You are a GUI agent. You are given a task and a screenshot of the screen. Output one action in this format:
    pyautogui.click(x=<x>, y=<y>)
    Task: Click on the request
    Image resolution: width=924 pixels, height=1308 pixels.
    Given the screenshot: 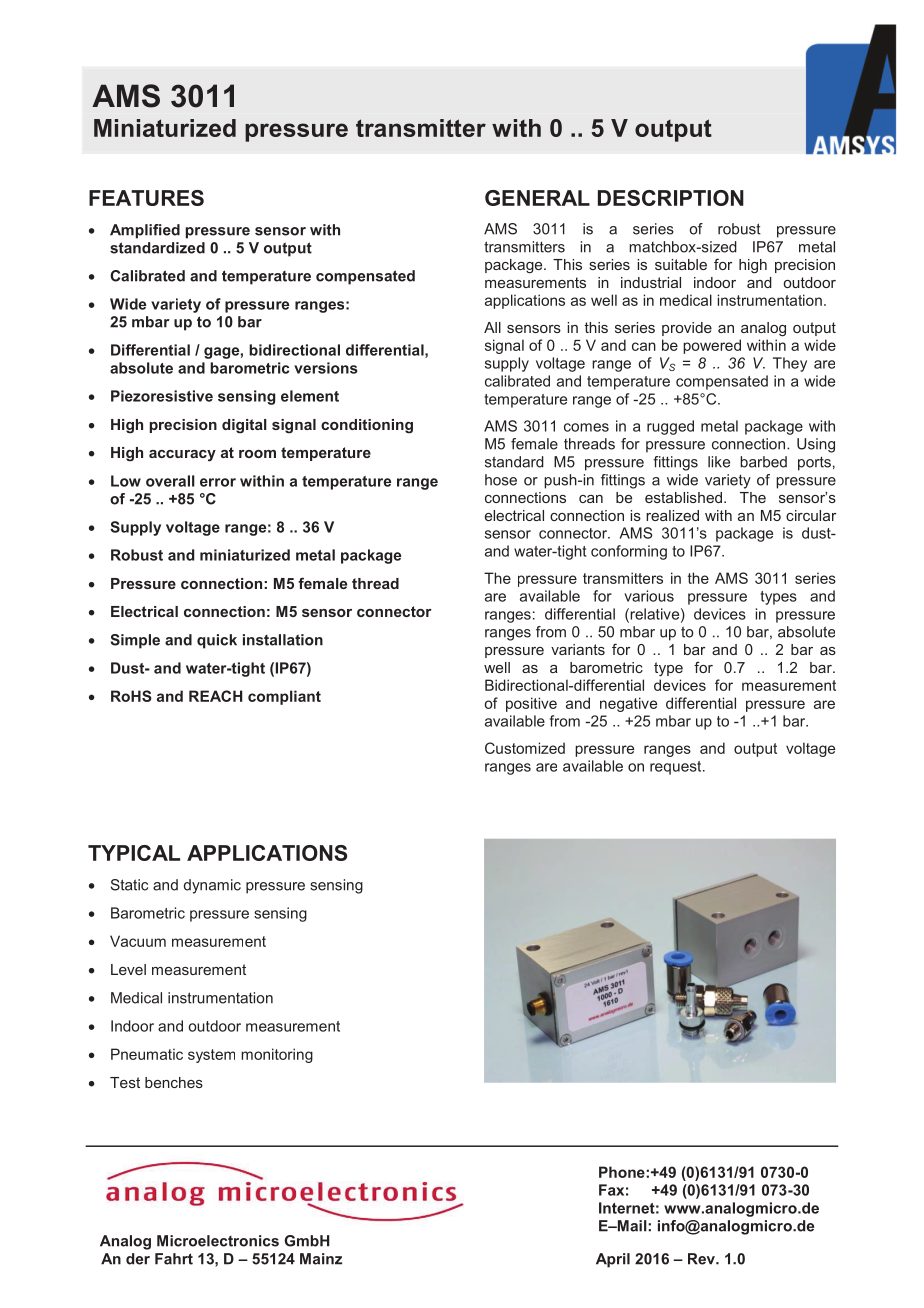 What is the action you would take?
    pyautogui.click(x=677, y=768)
